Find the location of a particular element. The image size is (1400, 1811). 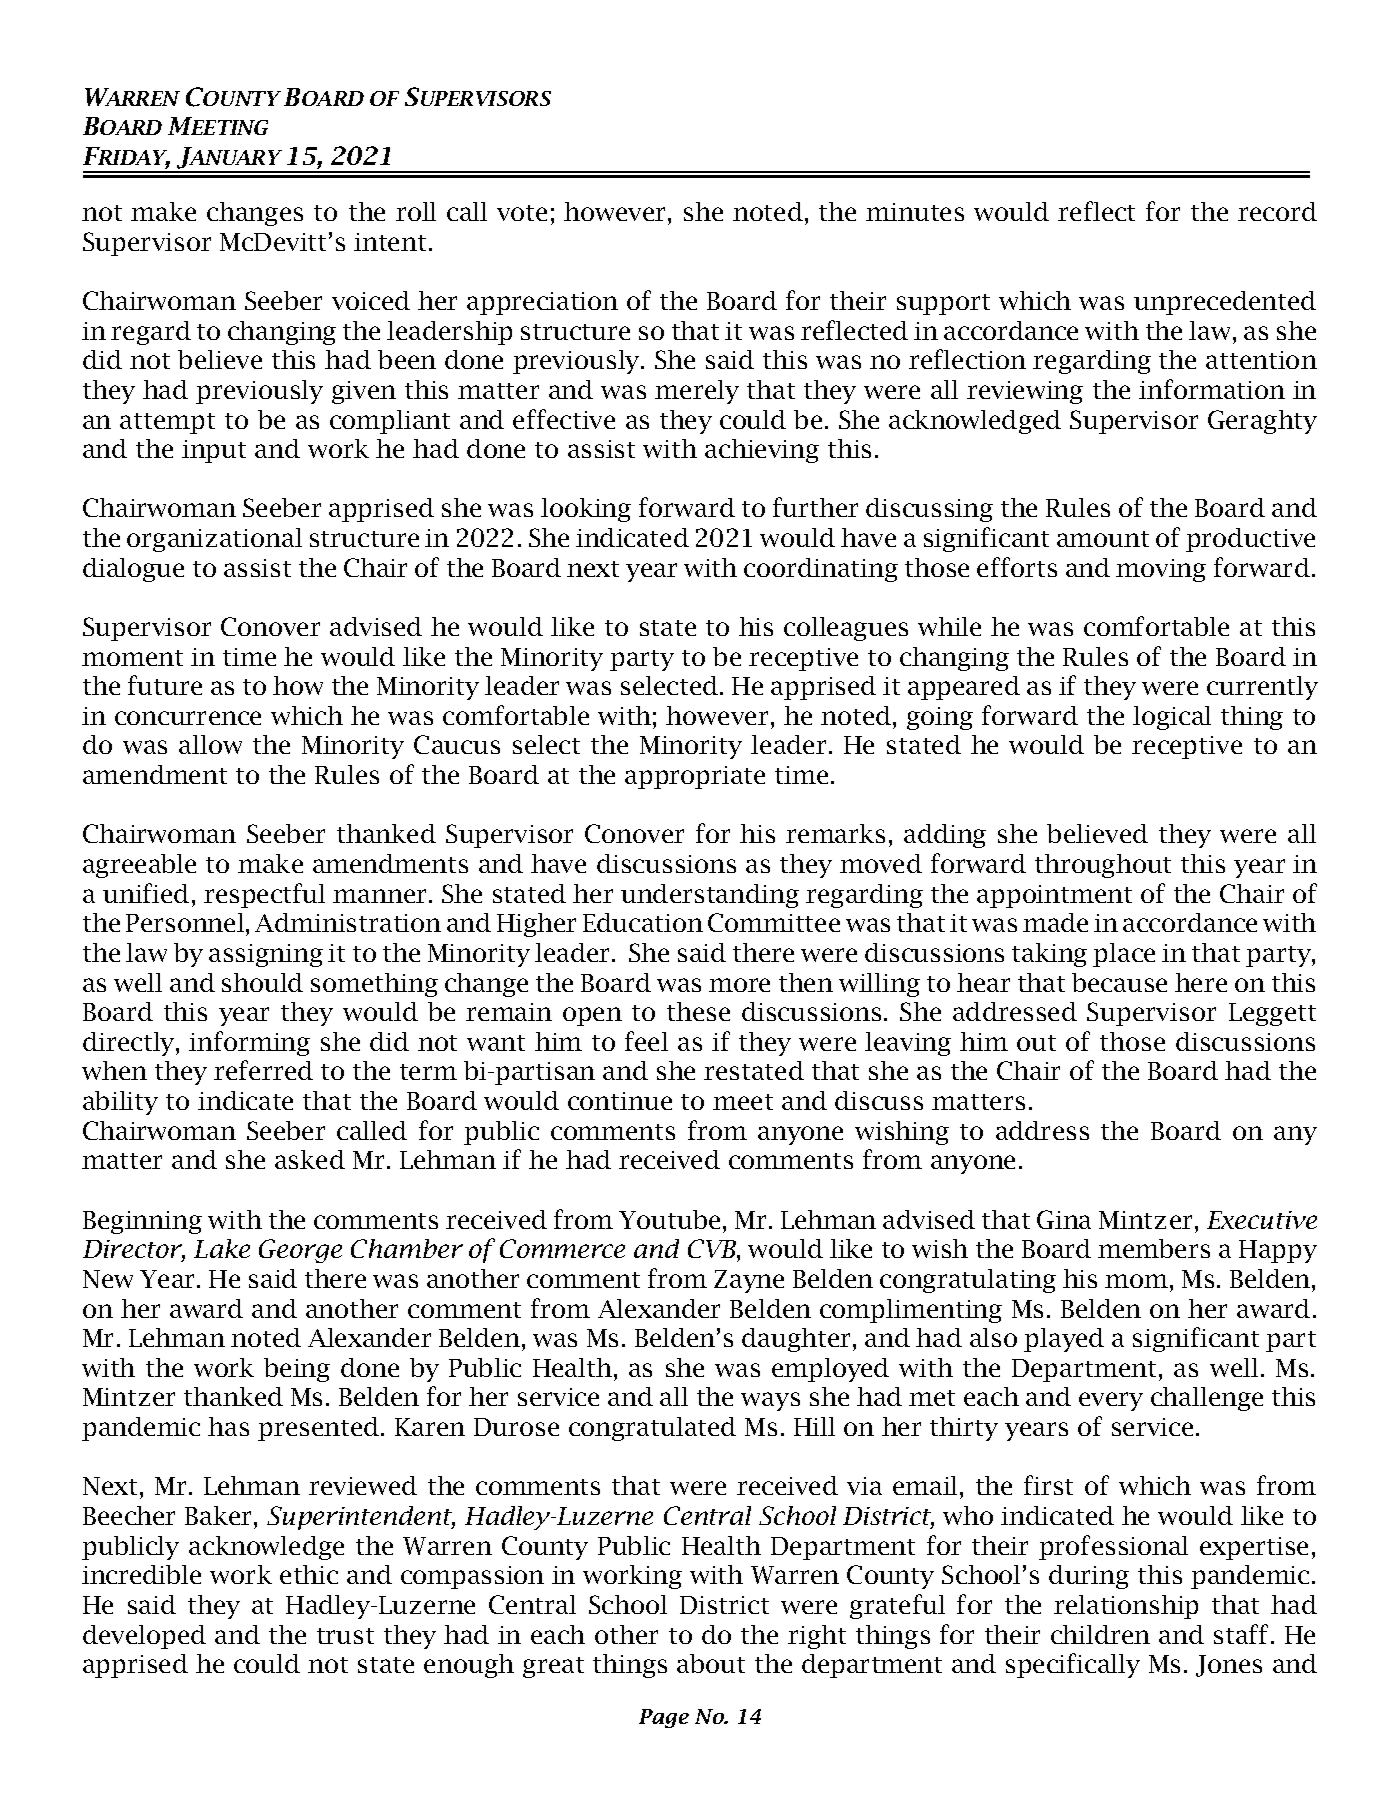

about is located at coordinates (711, 1663).
